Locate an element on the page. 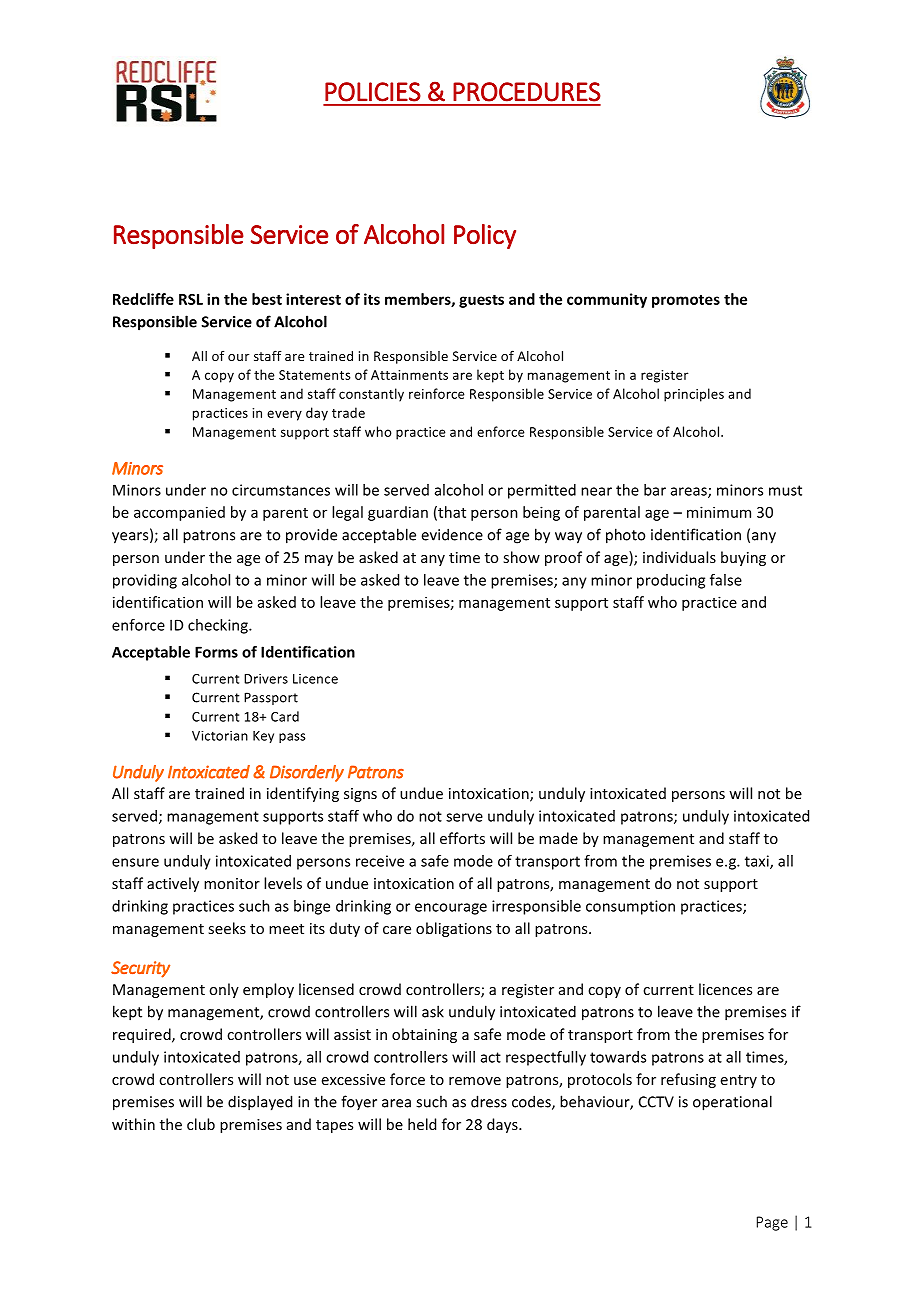  held is located at coordinates (422, 1124).
